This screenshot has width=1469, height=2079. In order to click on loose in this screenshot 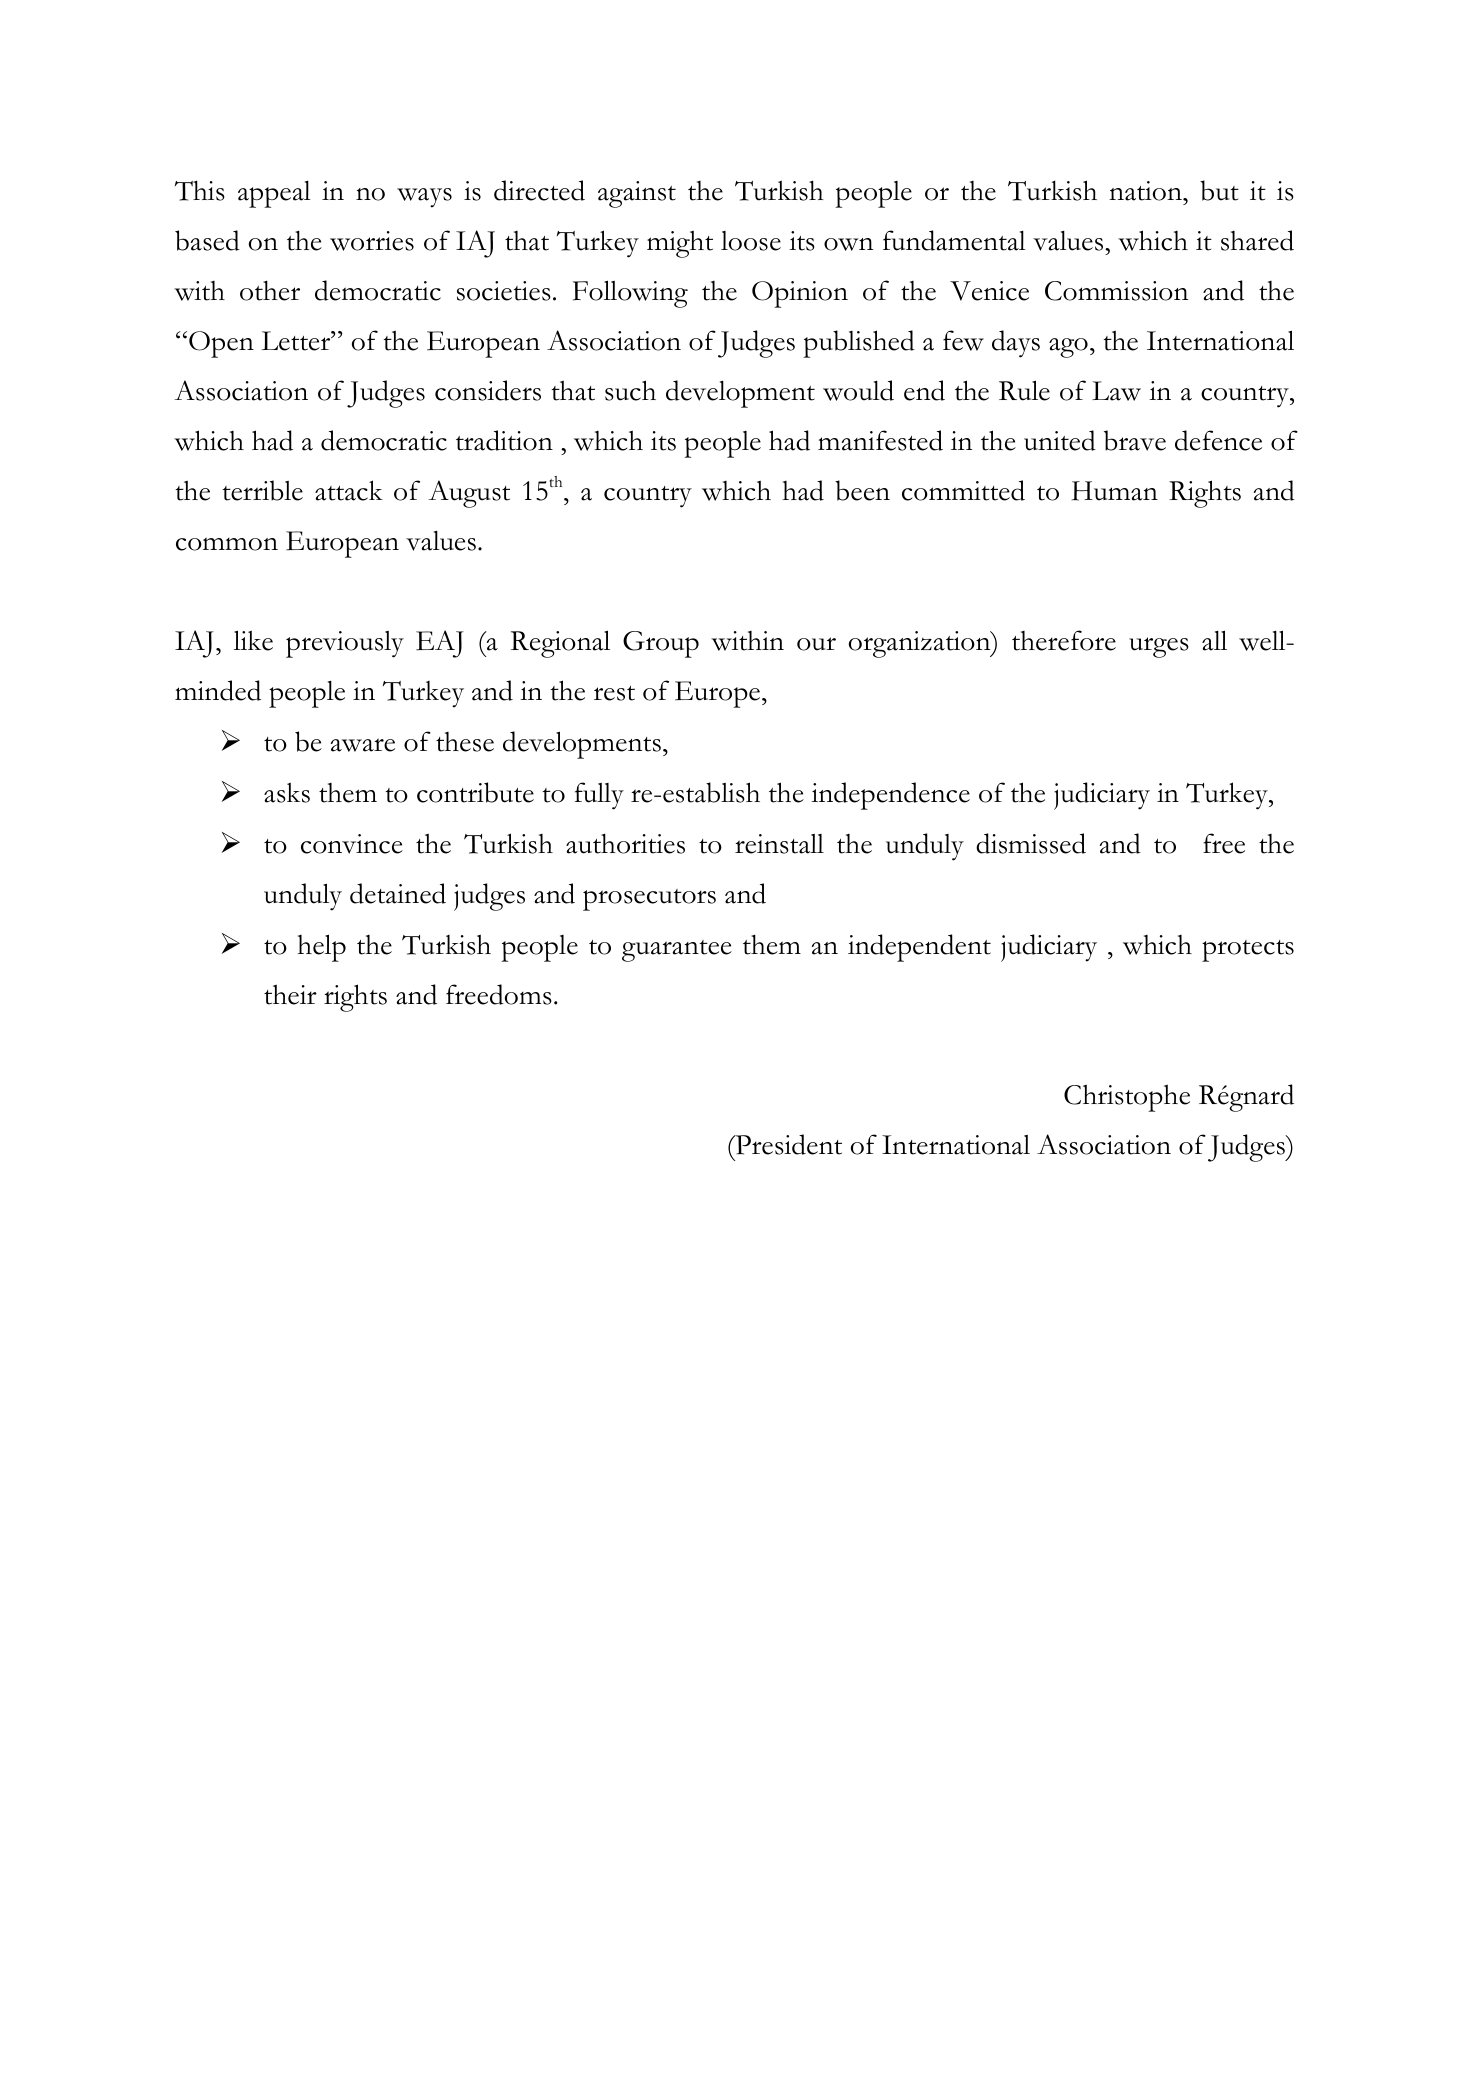, I will do `click(751, 241)`.
